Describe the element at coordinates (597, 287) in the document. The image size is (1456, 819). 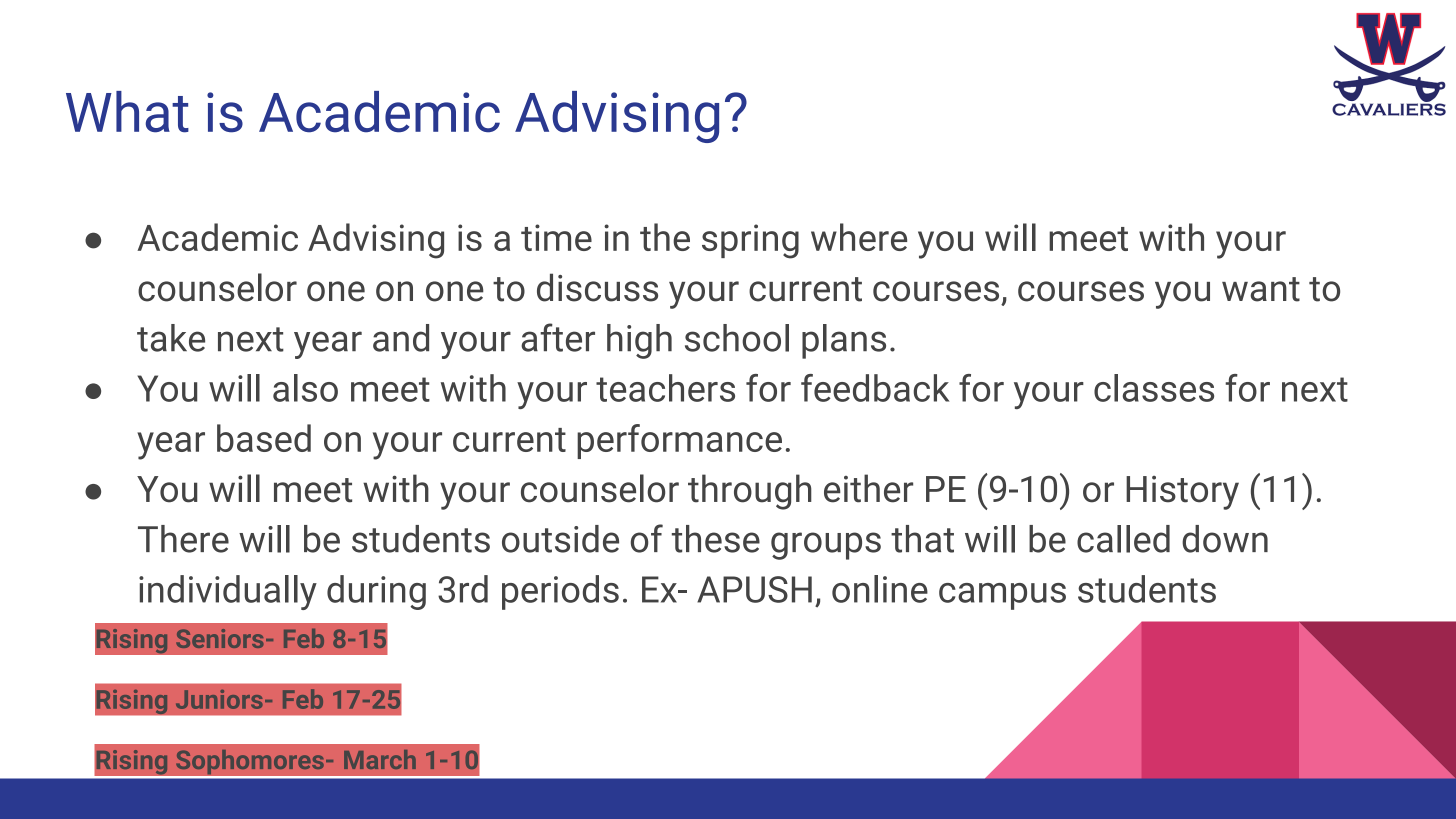
I see `discuss` at that location.
